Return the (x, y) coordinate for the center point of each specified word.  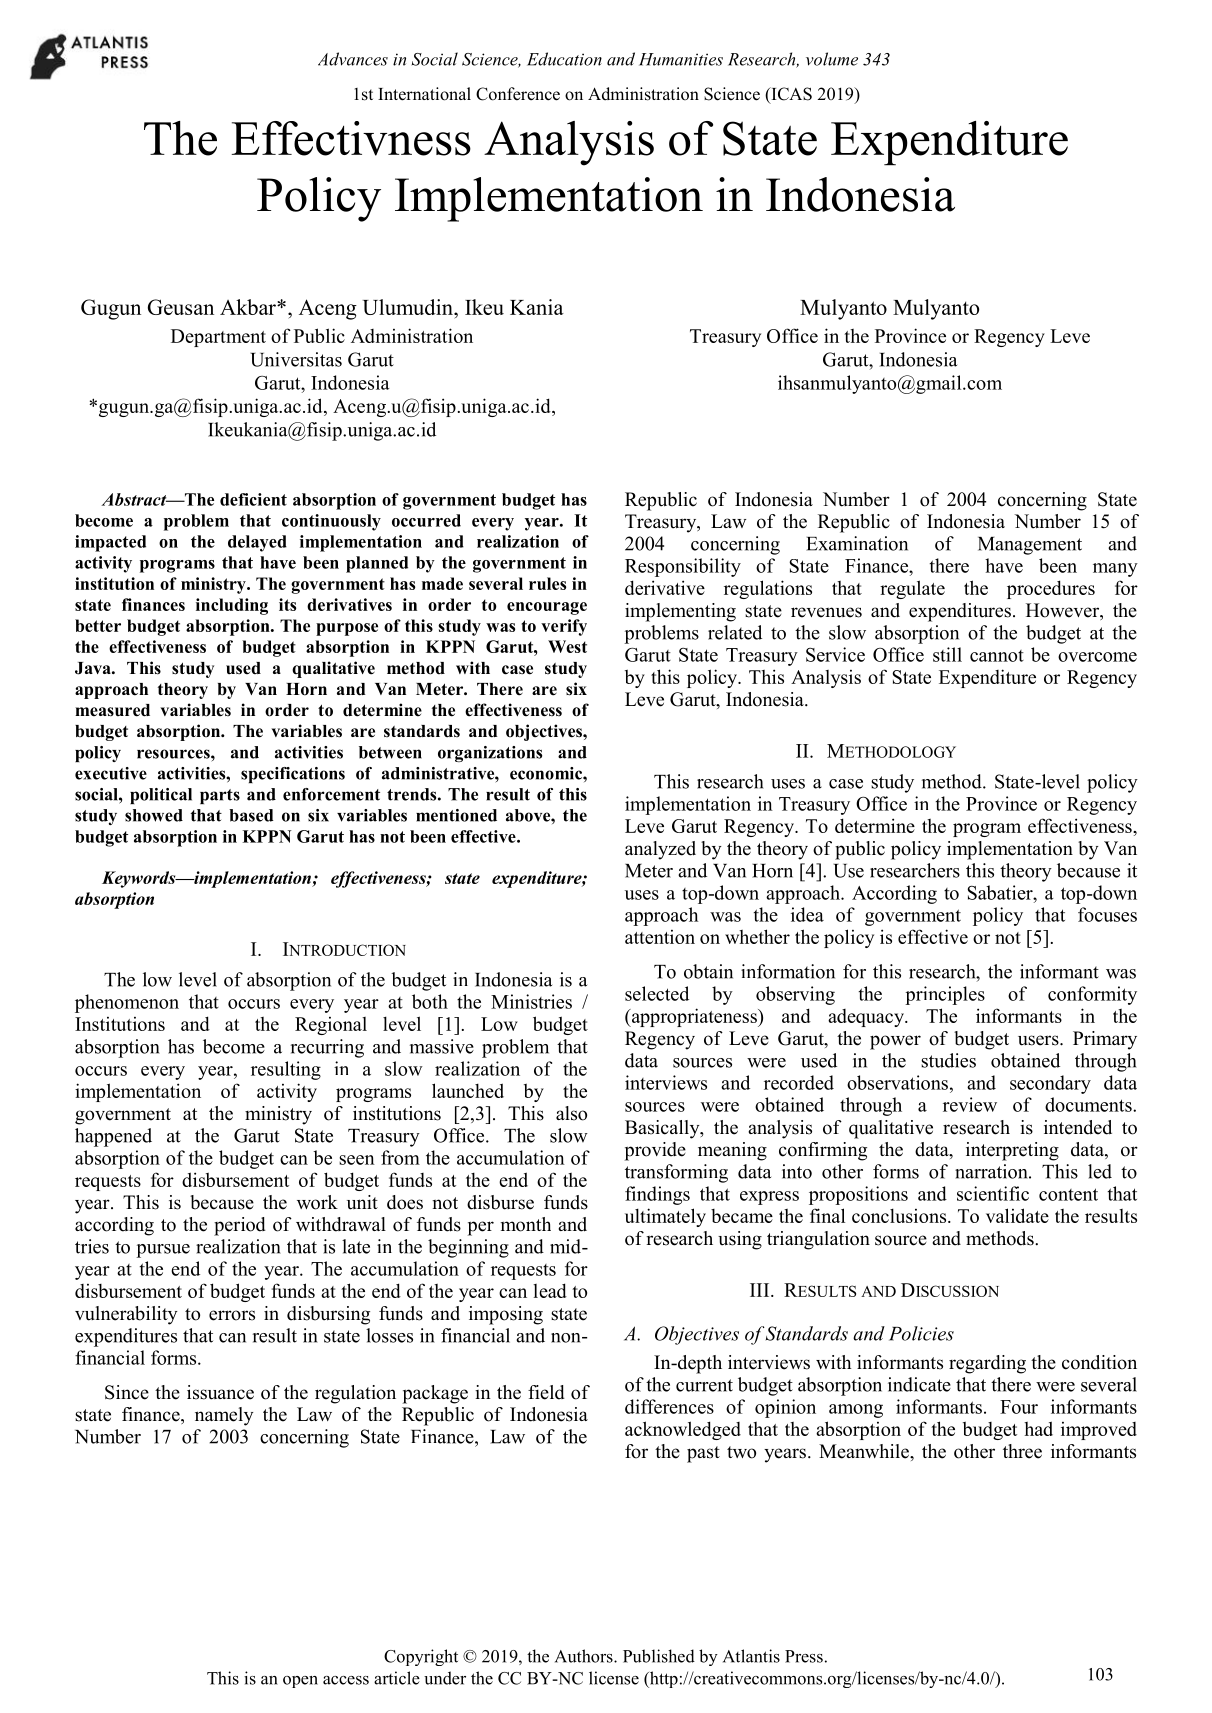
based (251, 815)
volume (832, 59)
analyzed (660, 850)
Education (564, 59)
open (300, 1682)
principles (945, 995)
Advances (353, 59)
